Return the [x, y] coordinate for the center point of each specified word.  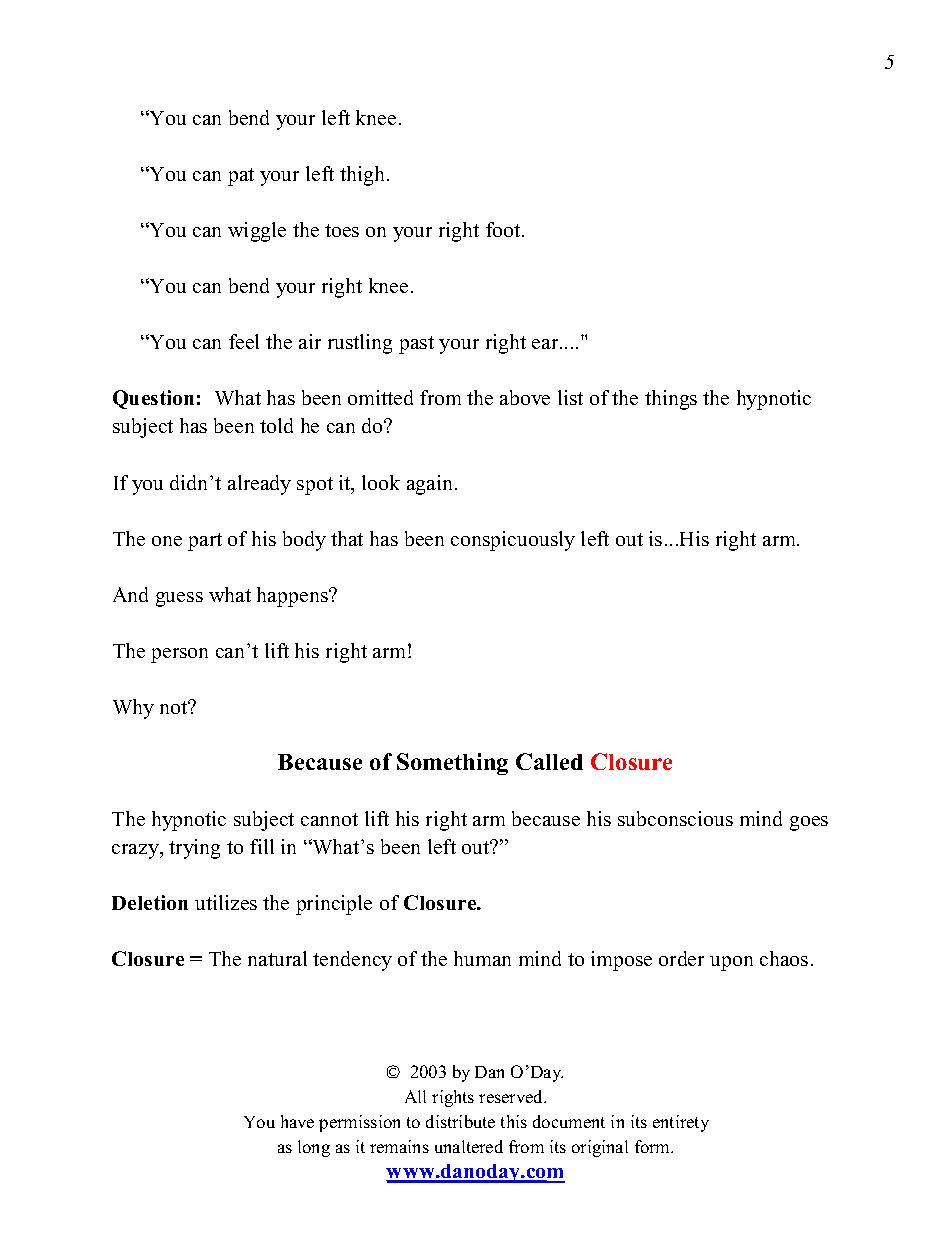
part [205, 542]
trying [194, 849]
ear [546, 344]
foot [504, 229]
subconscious [675, 818]
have [297, 1121]
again [431, 485]
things [671, 400]
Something [452, 764]
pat [241, 177]
